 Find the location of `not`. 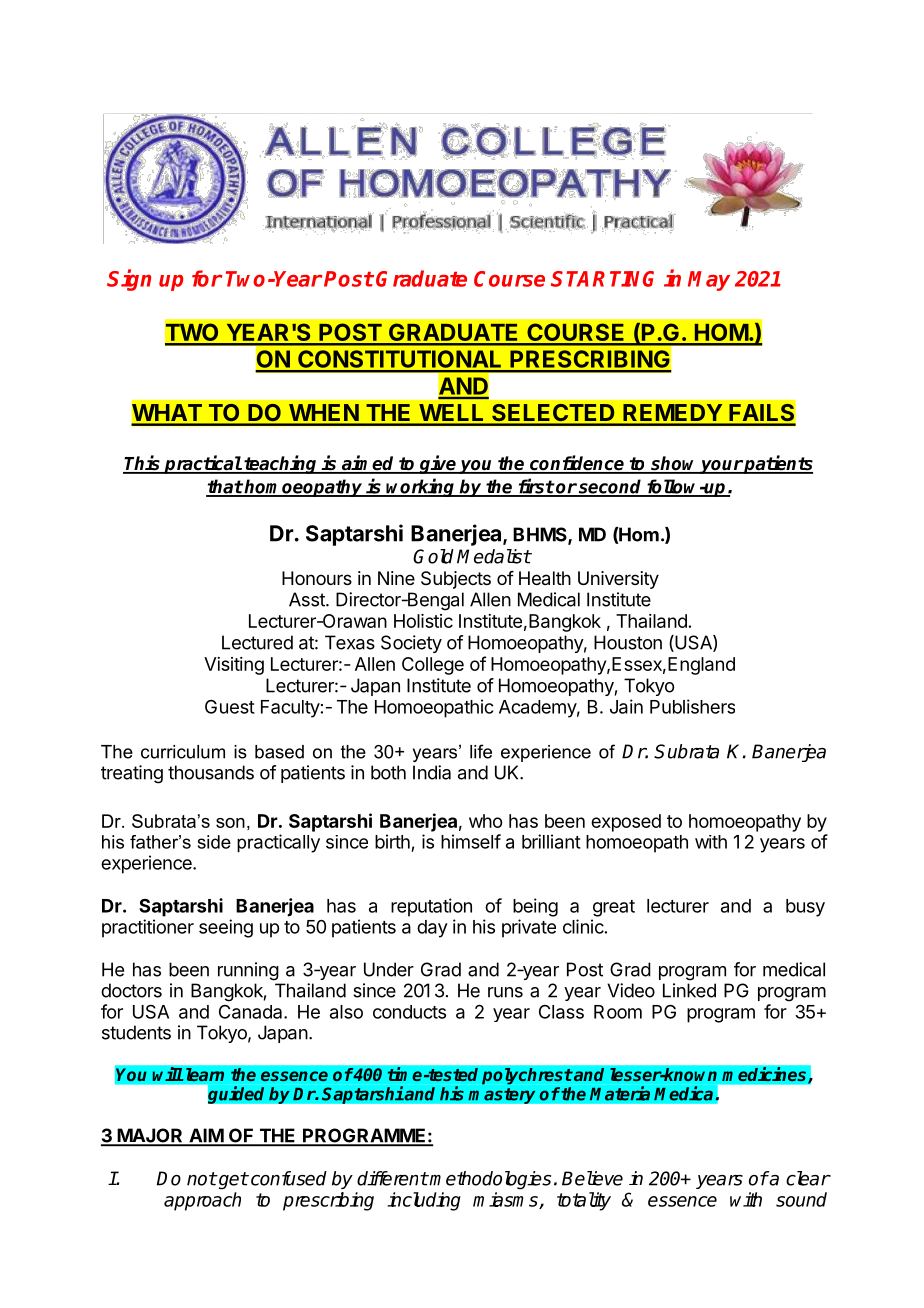

not is located at coordinates (202, 1179).
